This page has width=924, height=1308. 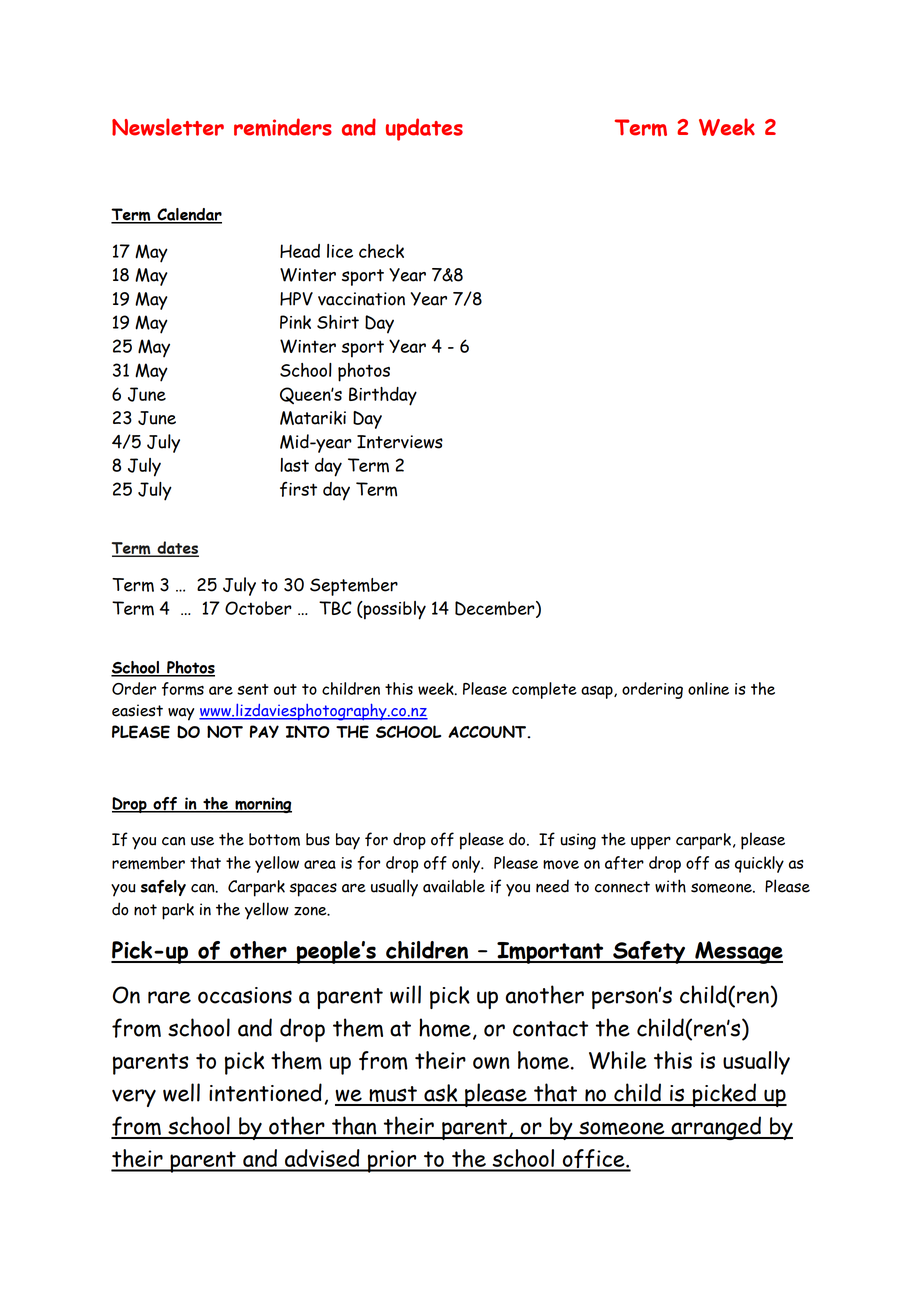 What do you see at coordinates (163, 888) in the page?
I see `safely` at bounding box center [163, 888].
